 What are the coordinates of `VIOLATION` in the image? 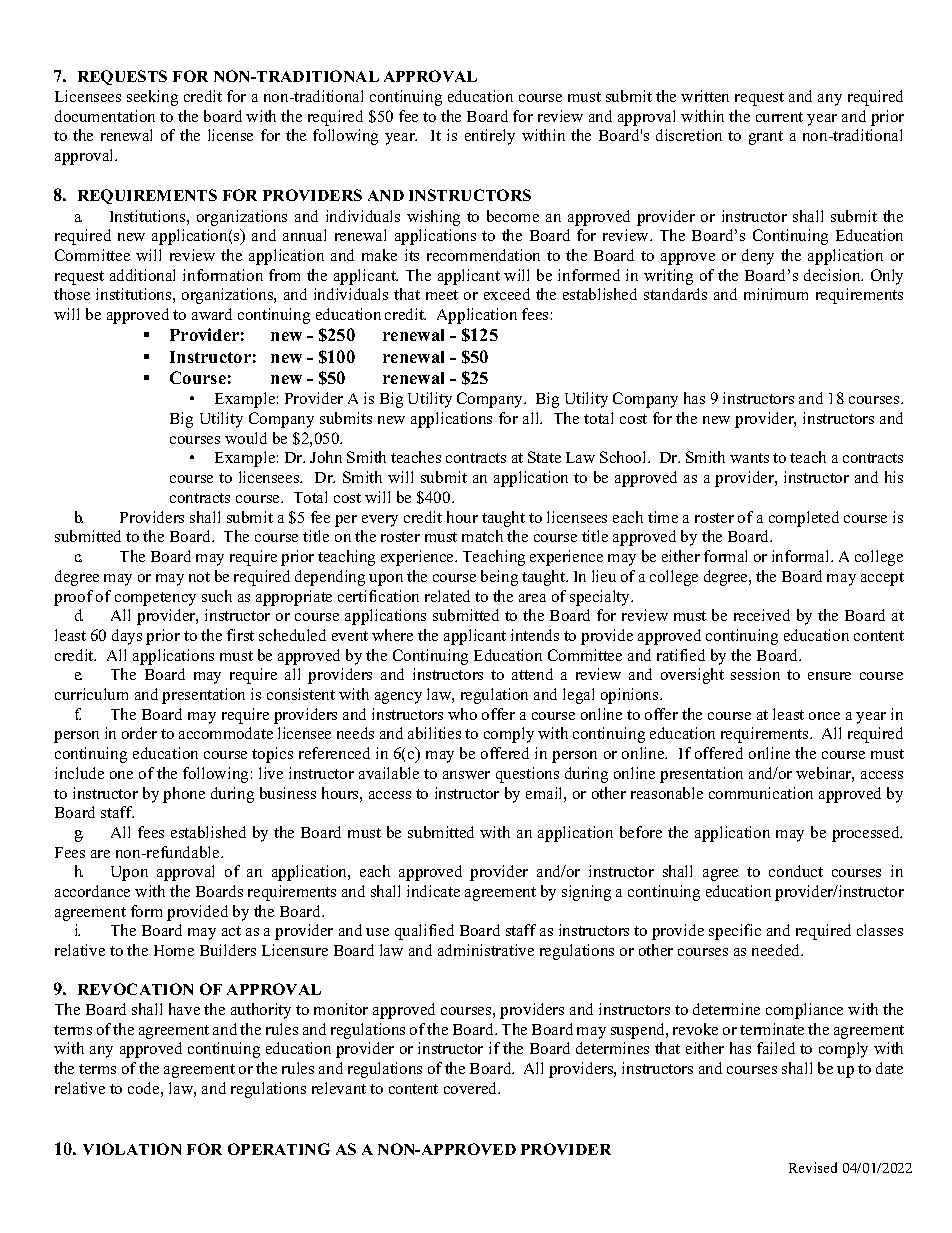 It's located at (132, 1149).
